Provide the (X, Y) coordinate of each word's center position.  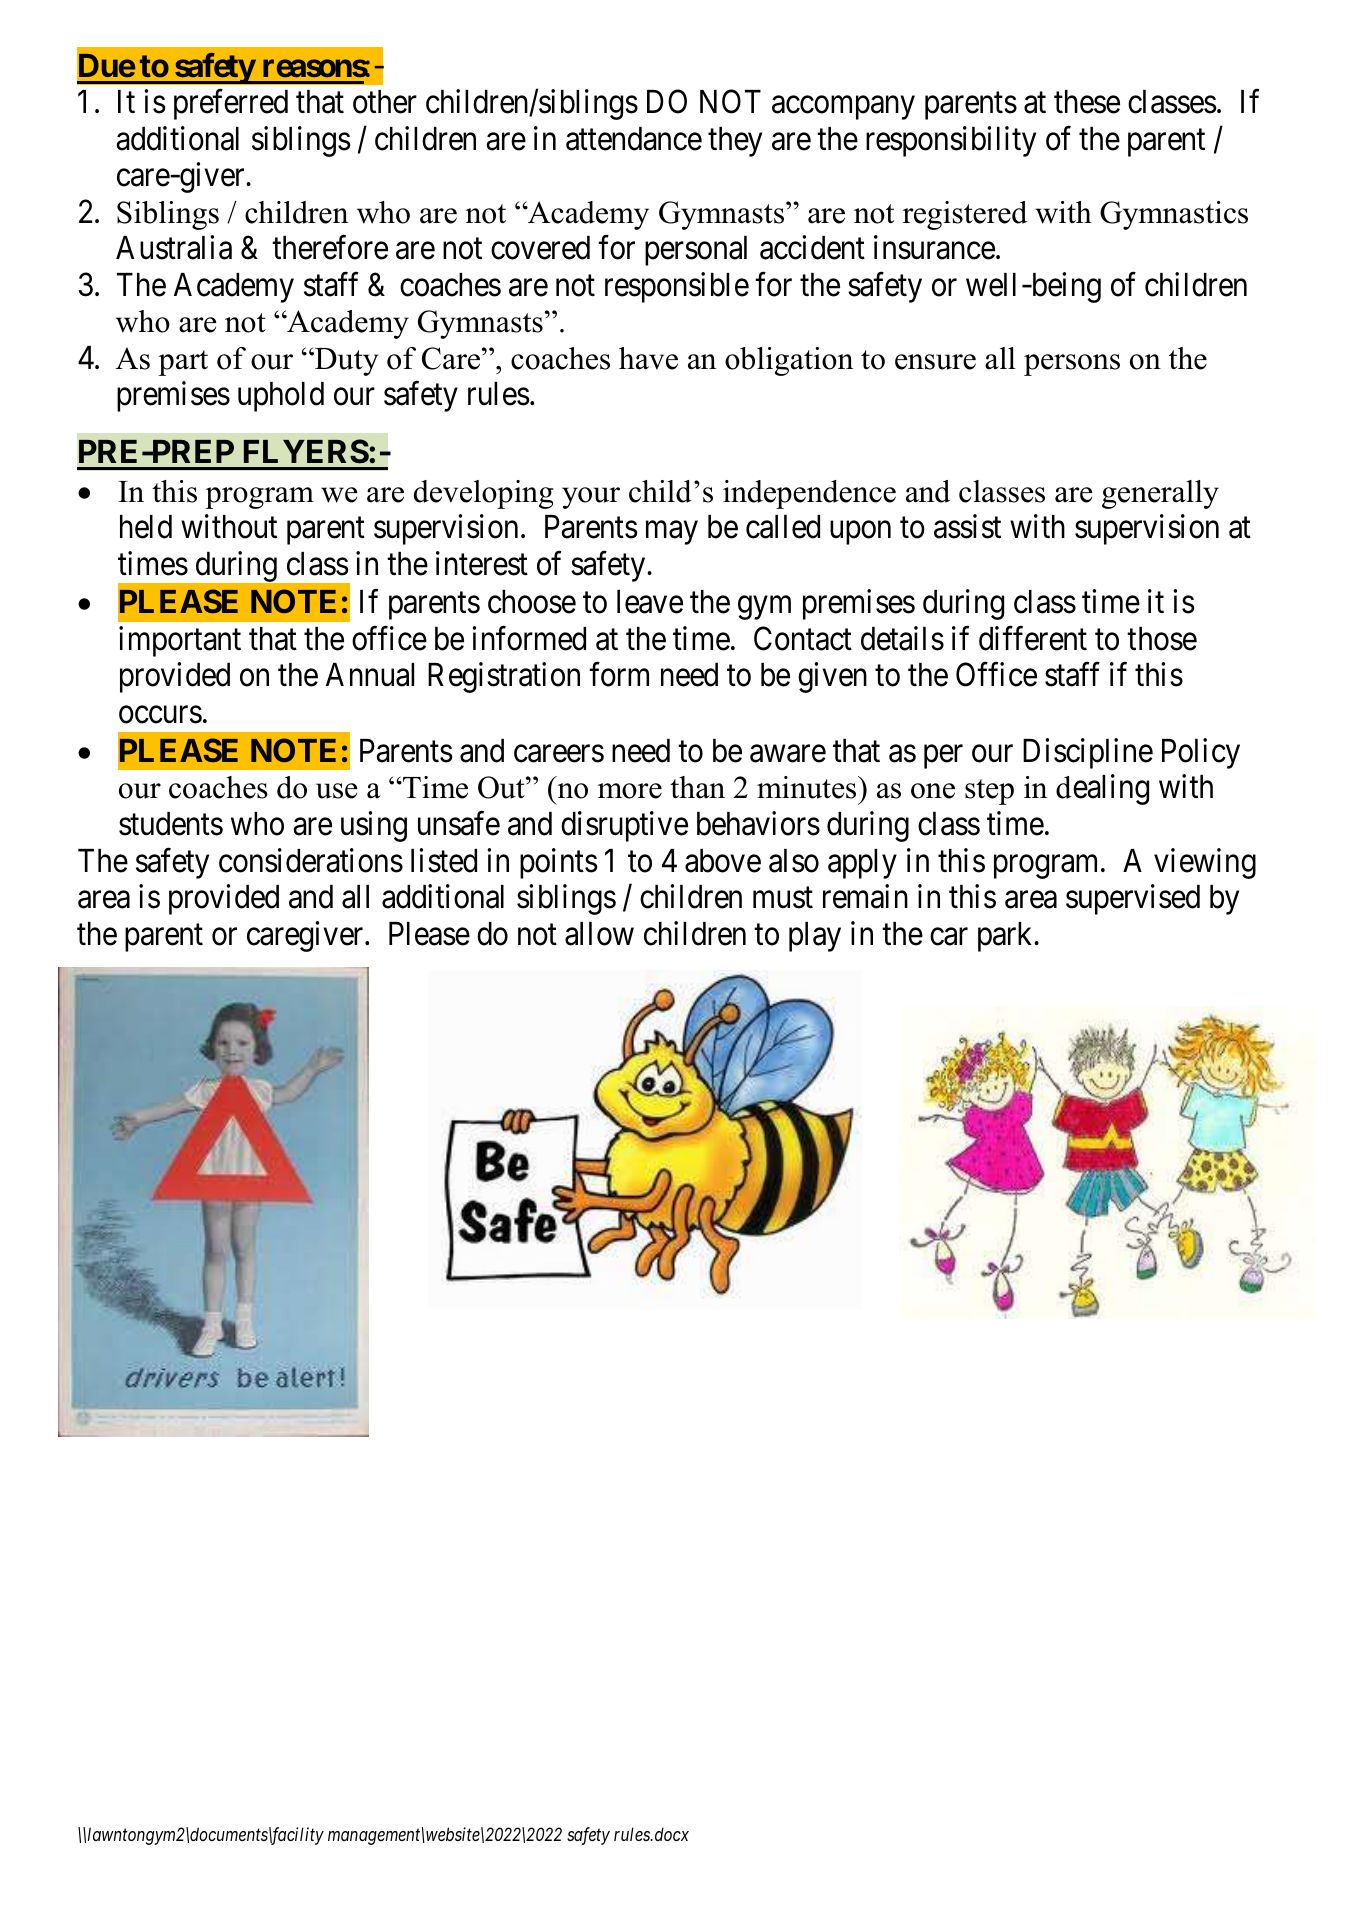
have (648, 358)
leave (650, 602)
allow (599, 934)
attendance (634, 139)
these (1087, 102)
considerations (311, 860)
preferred (231, 105)
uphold (281, 397)
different (1033, 638)
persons (1072, 365)
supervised (1133, 899)
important (180, 641)
